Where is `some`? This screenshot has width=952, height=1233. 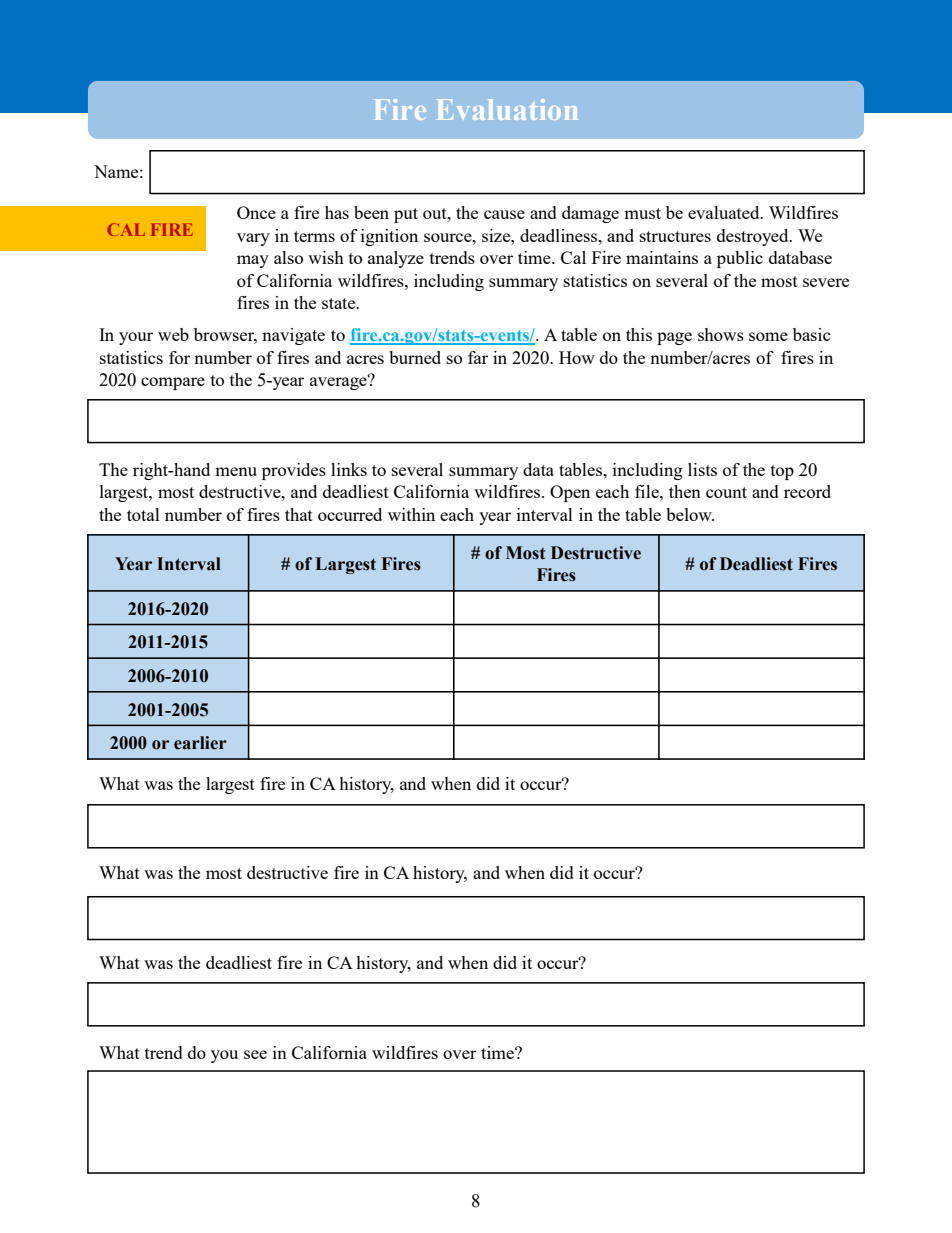 some is located at coordinates (768, 336).
